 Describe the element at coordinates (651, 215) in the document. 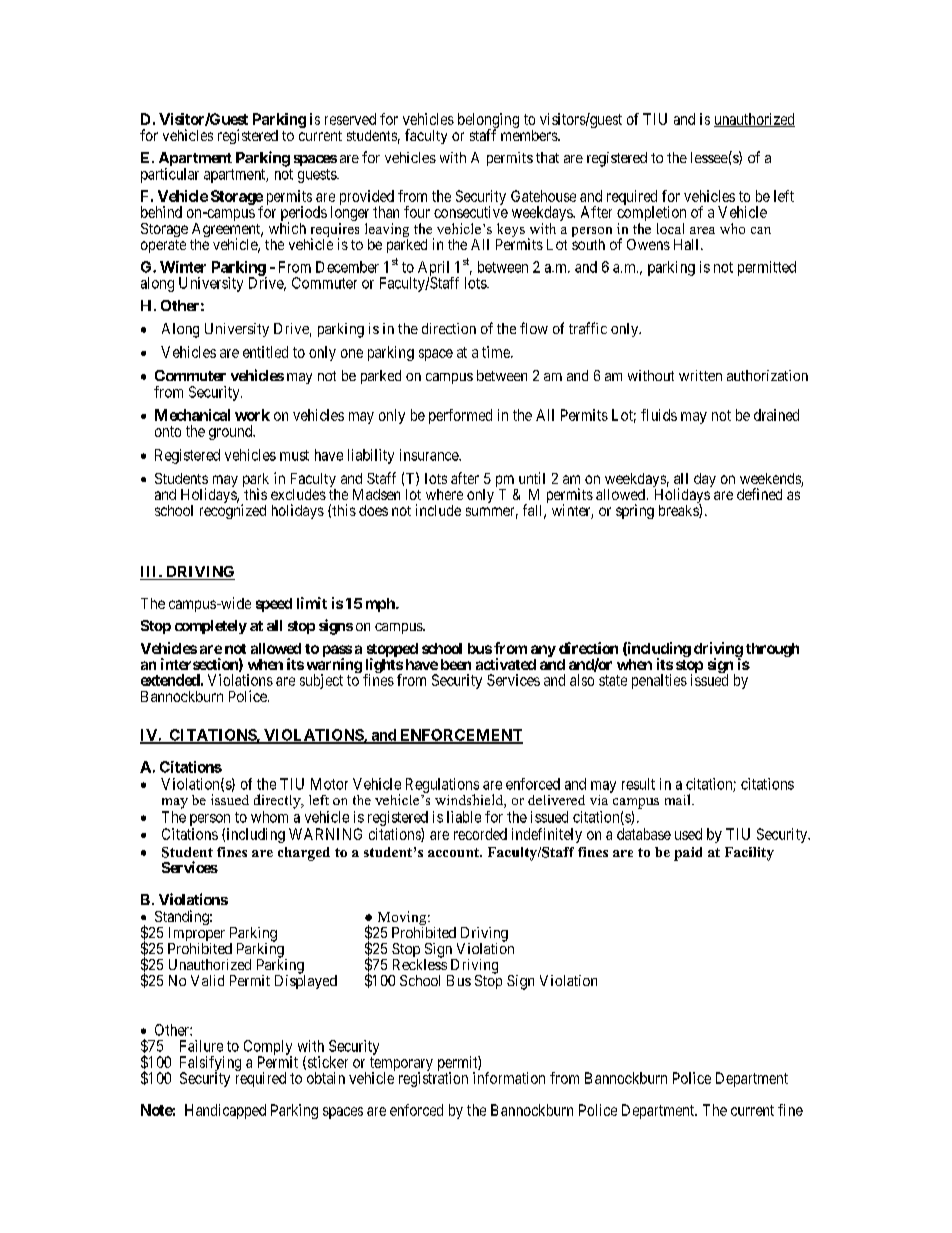

I see `completion` at that location.
